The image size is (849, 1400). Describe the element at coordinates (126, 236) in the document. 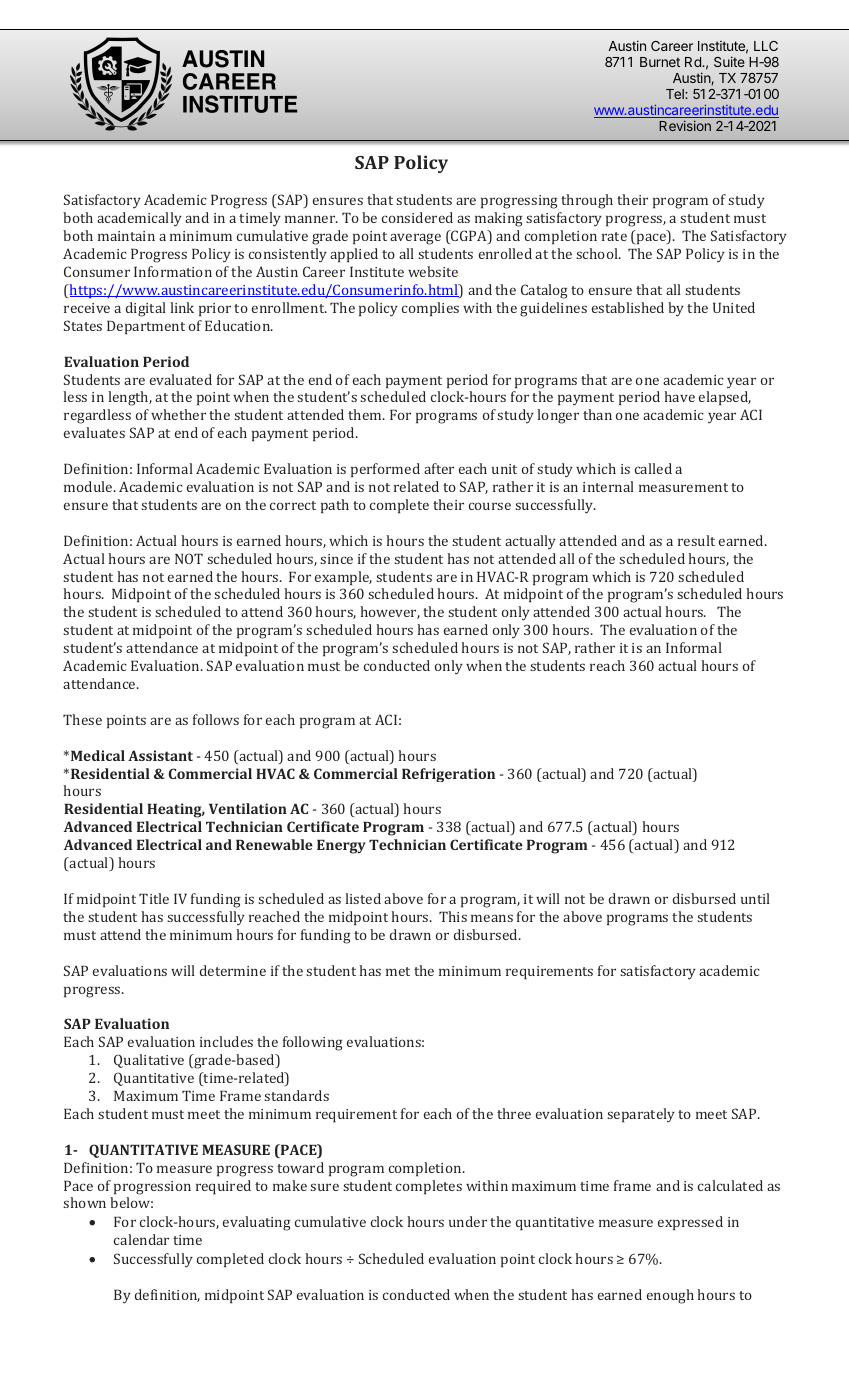

I see `maintain` at that location.
